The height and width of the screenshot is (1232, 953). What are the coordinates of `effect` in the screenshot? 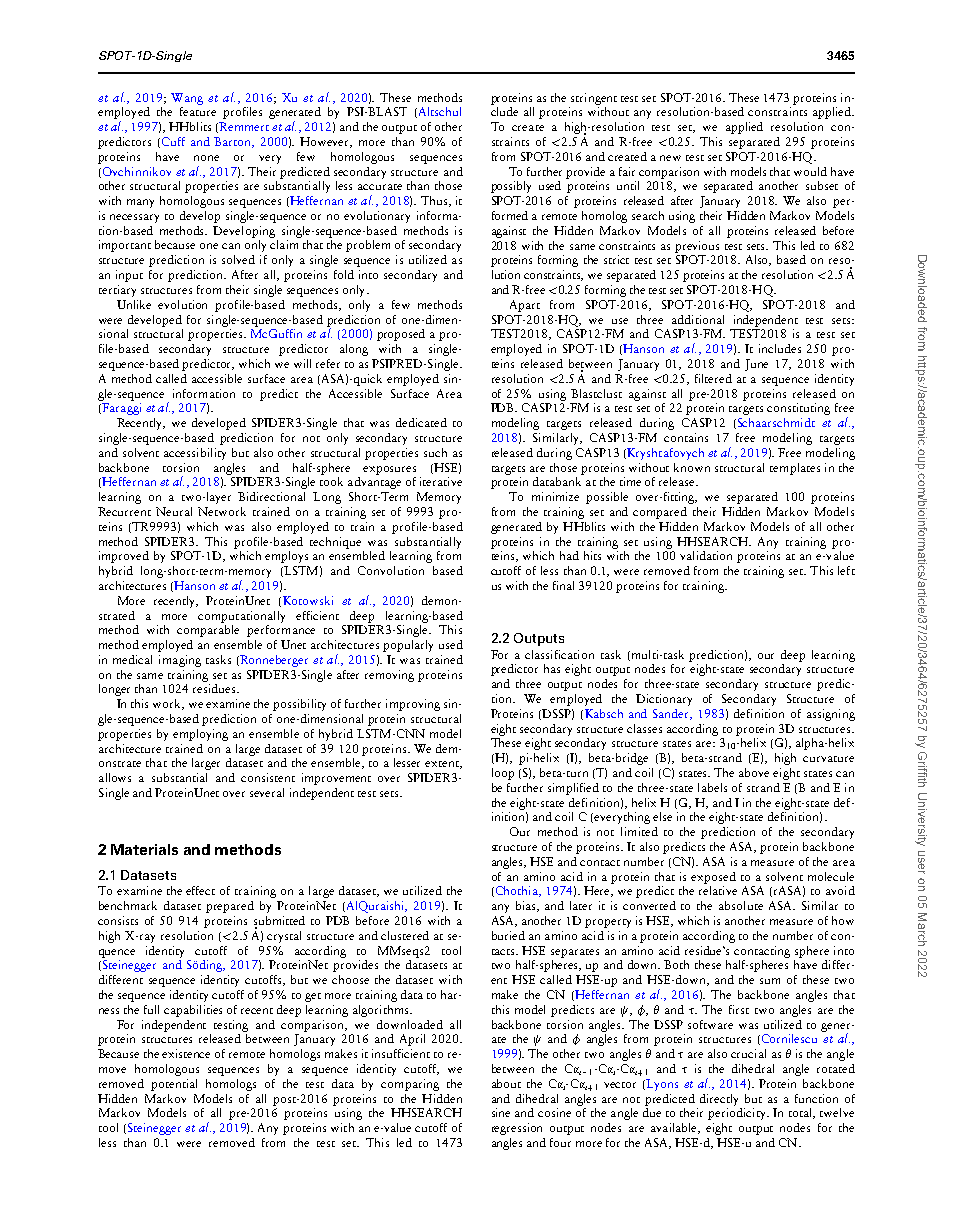 It's located at (200, 890).
